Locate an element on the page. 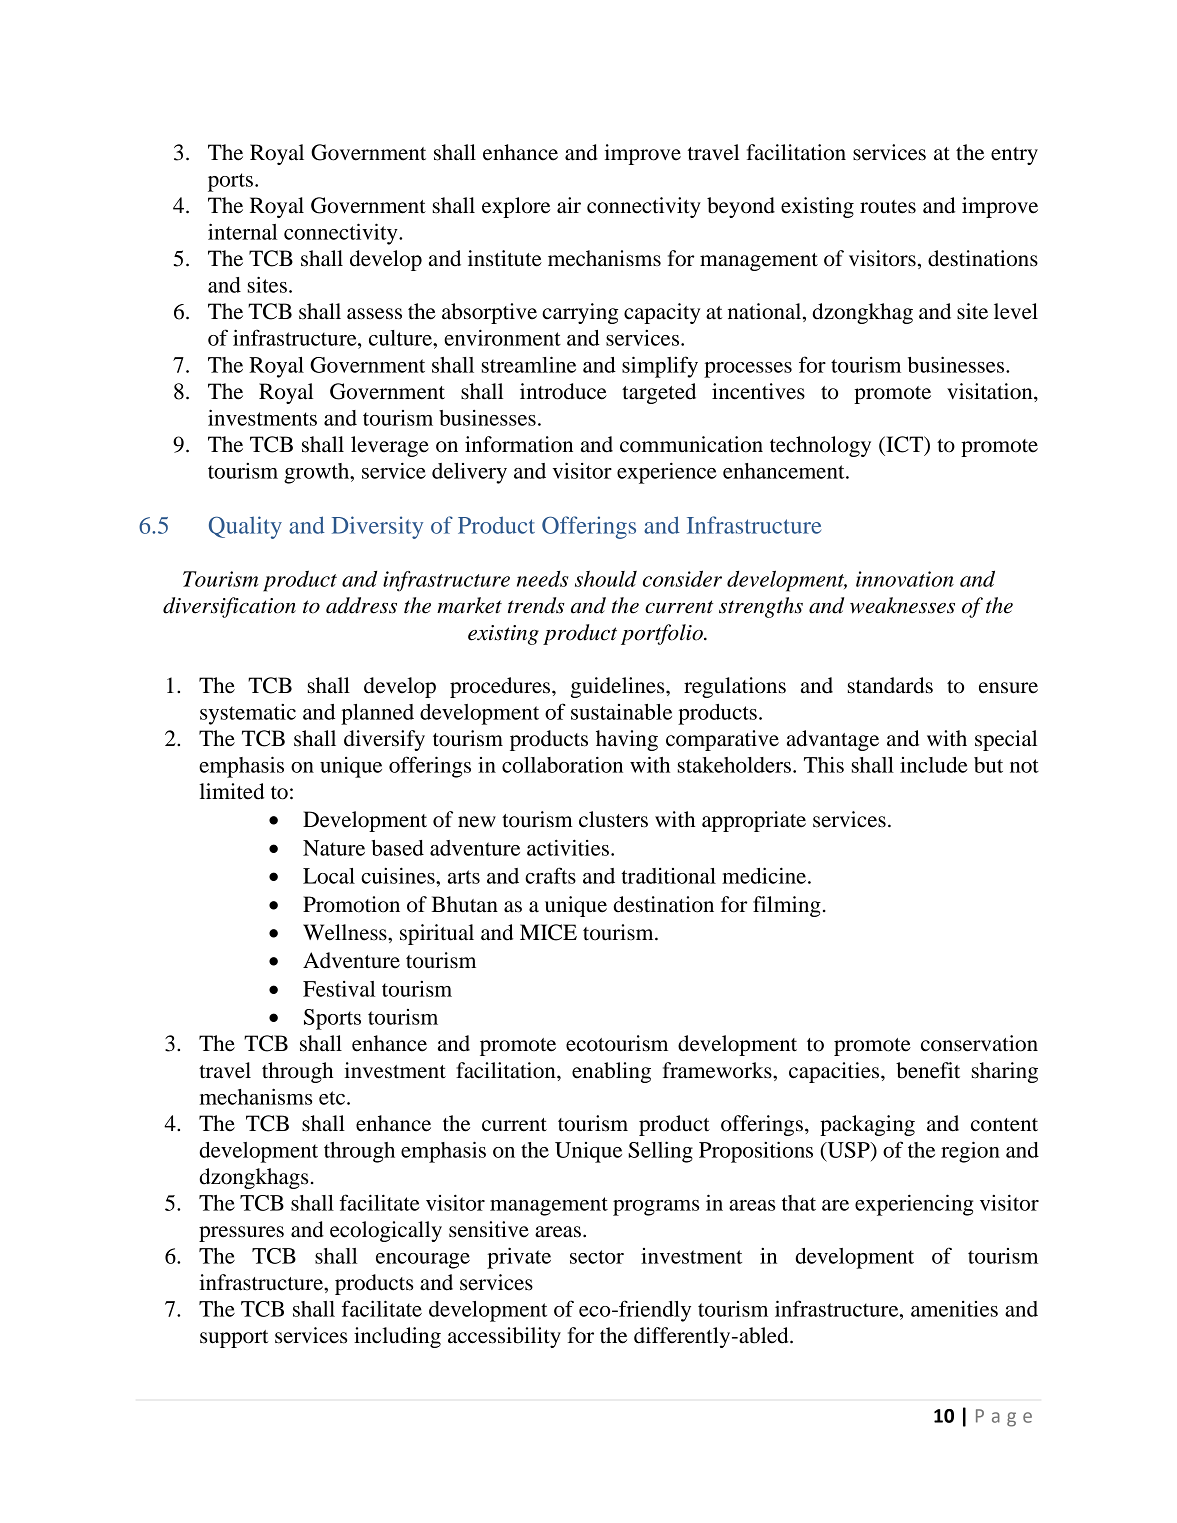 The width and height of the image is (1177, 1523). internal is located at coordinates (242, 231).
